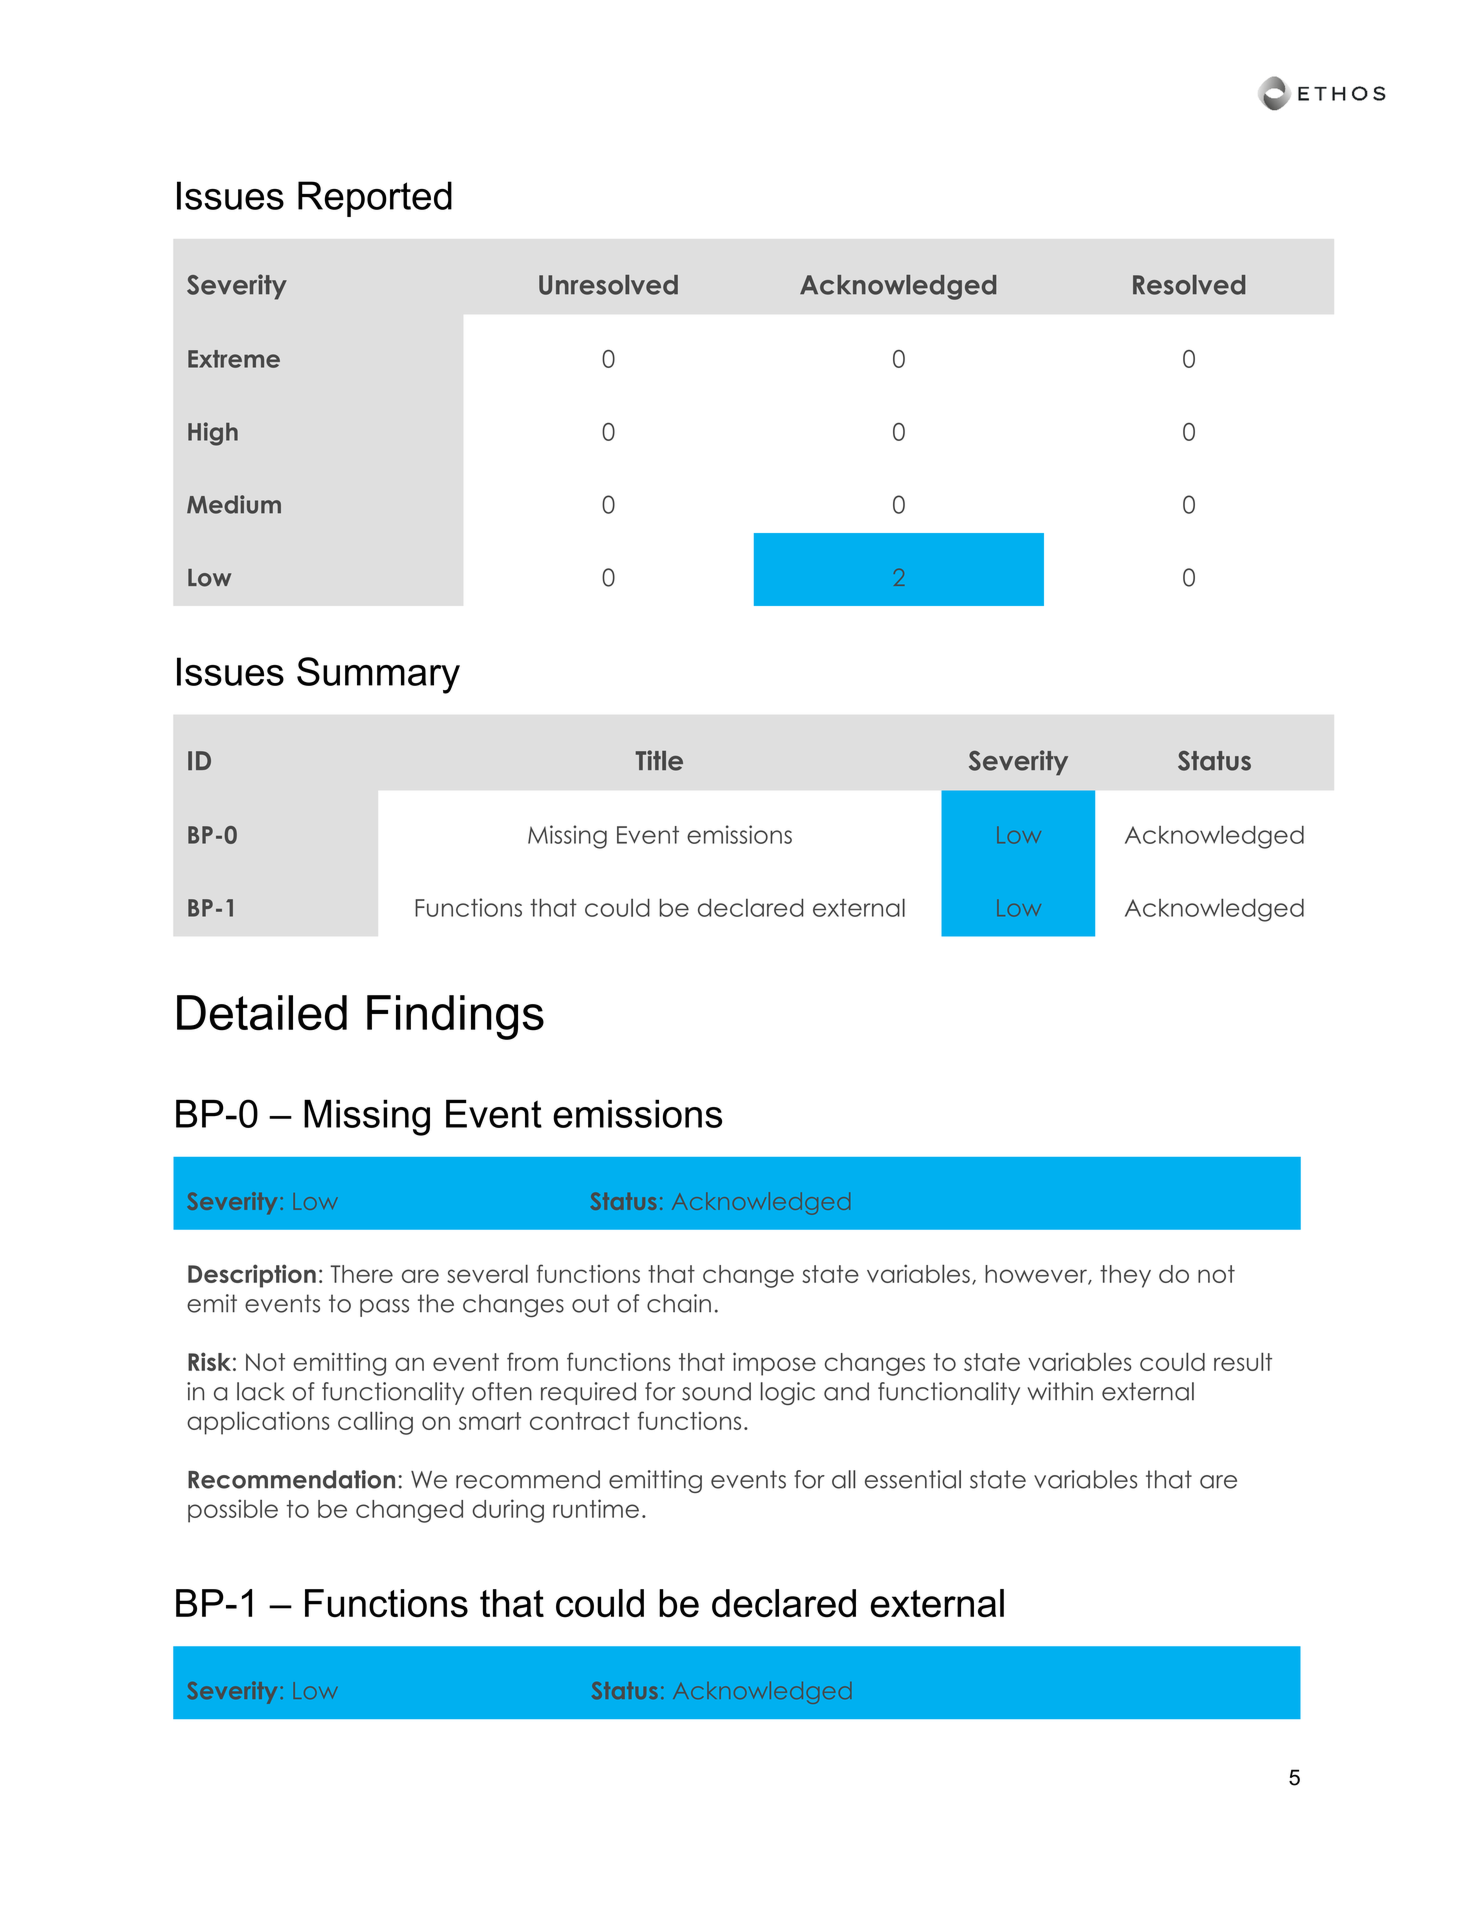 The width and height of the screenshot is (1474, 1907). What do you see at coordinates (234, 359) in the screenshot?
I see `Extreme` at bounding box center [234, 359].
